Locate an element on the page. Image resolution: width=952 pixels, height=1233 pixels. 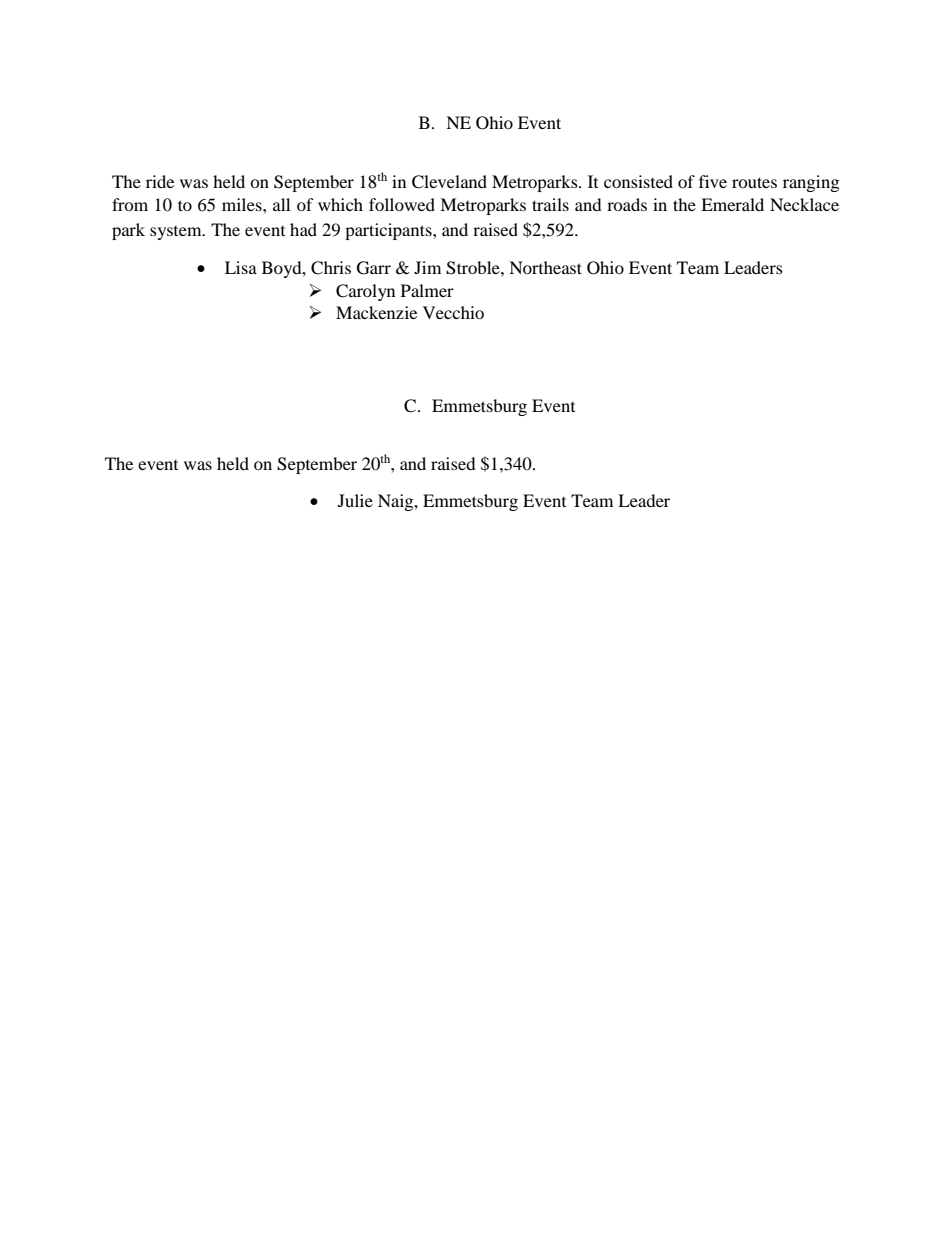
Northeast is located at coordinates (545, 267).
